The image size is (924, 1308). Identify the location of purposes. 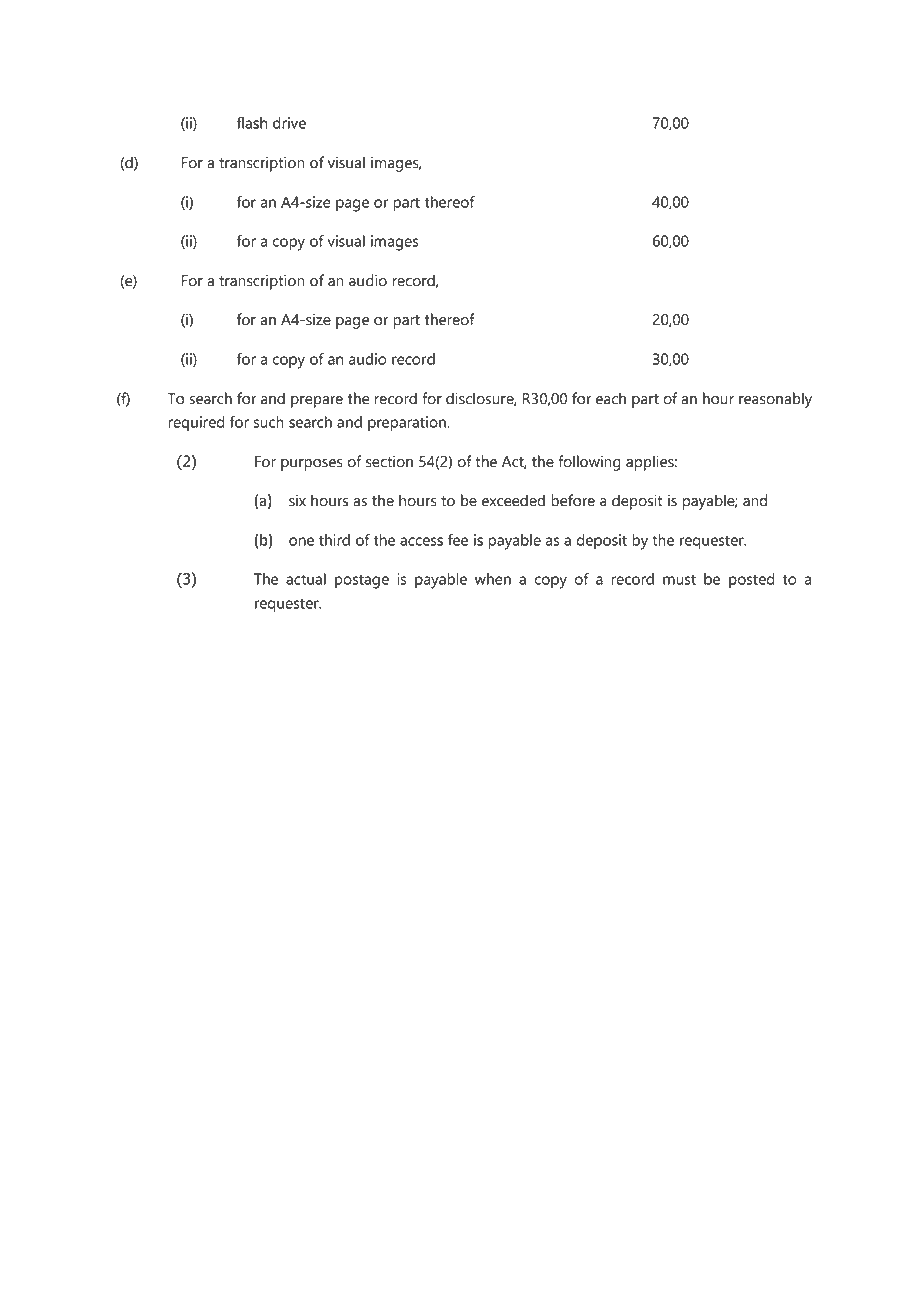
(312, 465).
